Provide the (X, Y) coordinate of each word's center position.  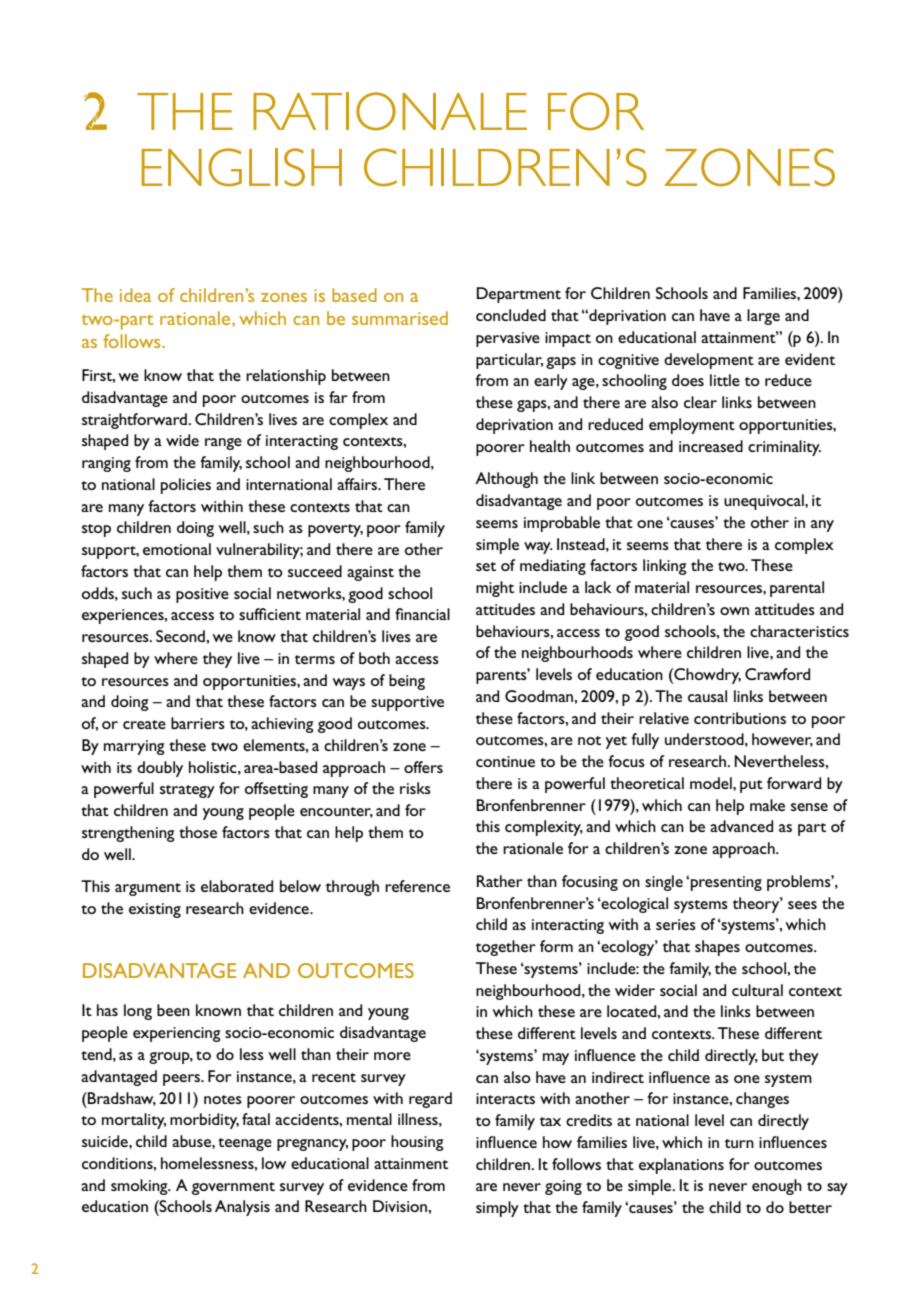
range (223, 444)
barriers (198, 723)
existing (155, 910)
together (506, 948)
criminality (784, 448)
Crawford (777, 674)
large (763, 317)
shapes (717, 948)
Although (506, 480)
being (407, 682)
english (242, 167)
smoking (140, 1187)
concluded (511, 315)
